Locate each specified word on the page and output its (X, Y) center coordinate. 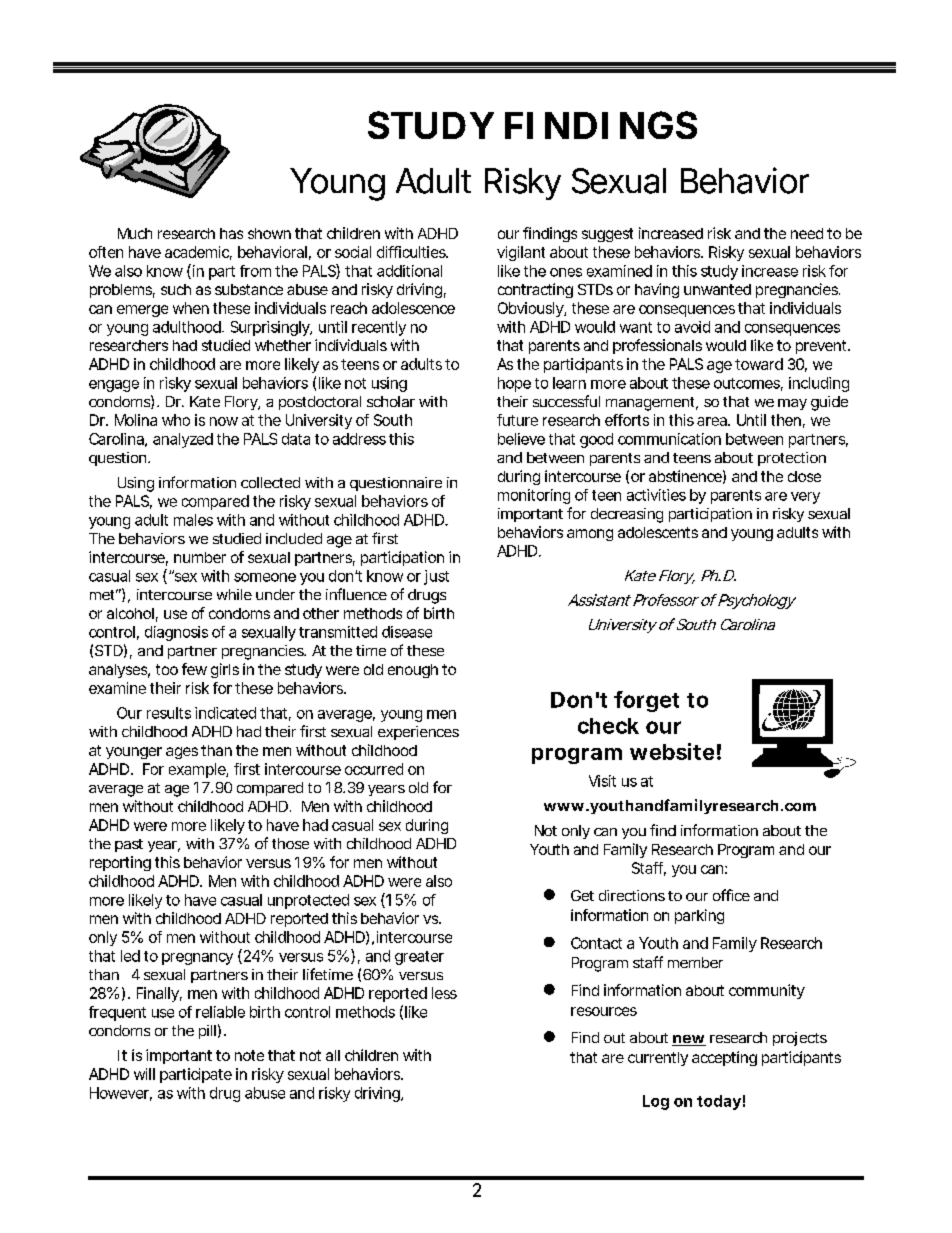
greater (419, 958)
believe (521, 439)
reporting (120, 863)
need (807, 233)
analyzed (183, 440)
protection (792, 459)
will (144, 1074)
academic (198, 253)
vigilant (521, 253)
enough (413, 671)
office (731, 895)
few (194, 669)
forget (646, 701)
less (444, 993)
